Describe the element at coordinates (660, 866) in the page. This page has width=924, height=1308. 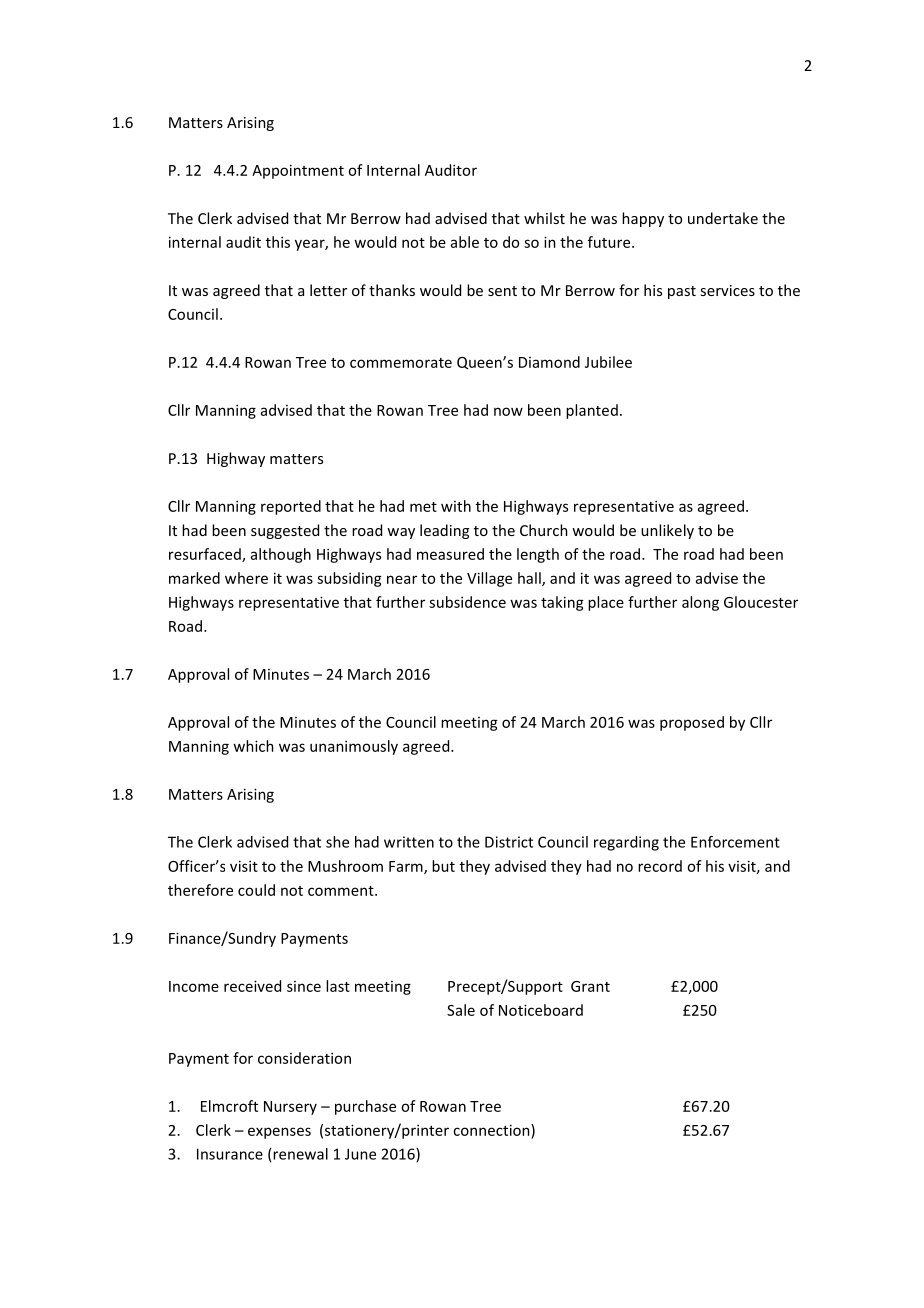
I see `record` at that location.
